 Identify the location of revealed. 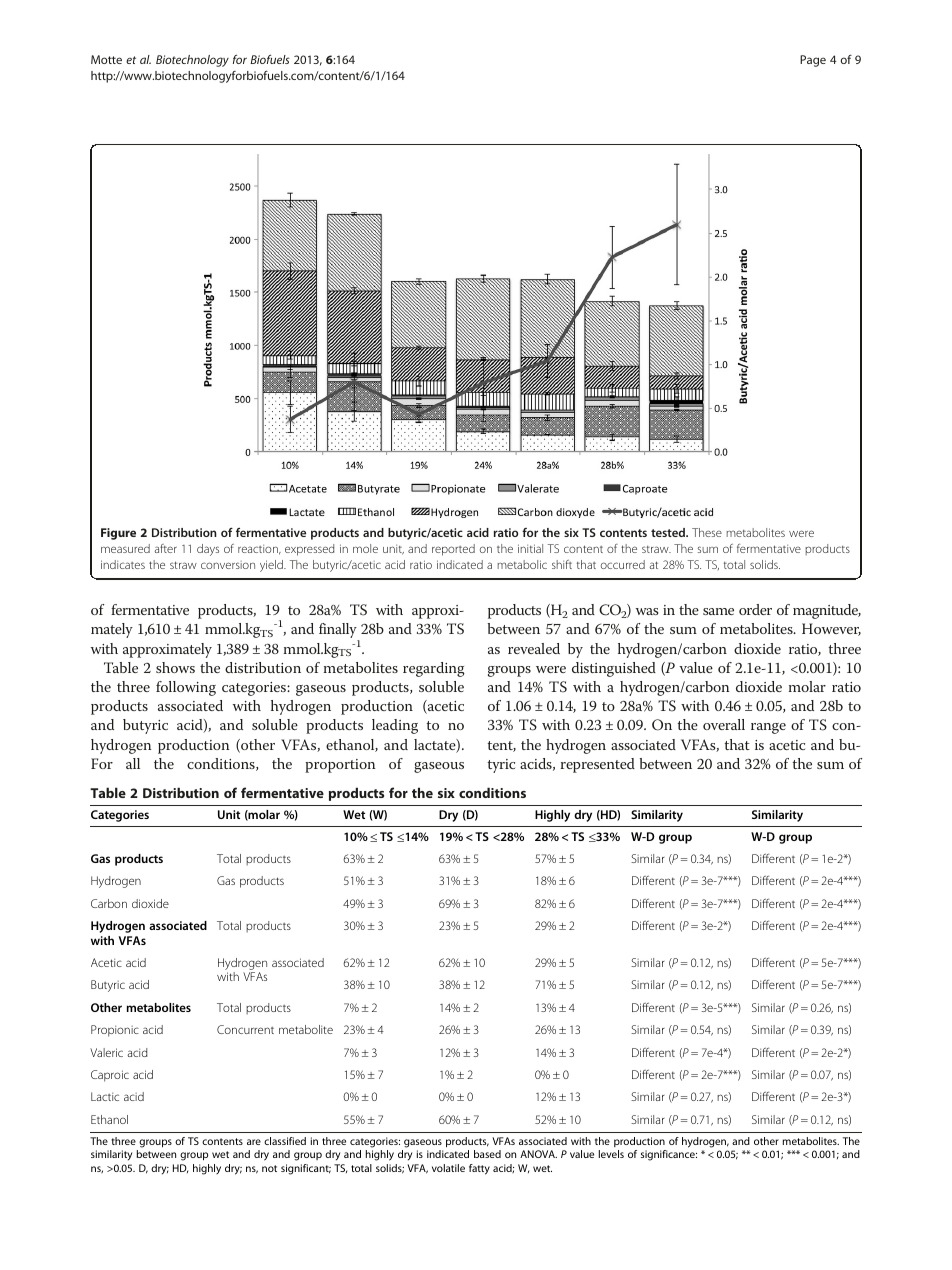
(534, 648).
